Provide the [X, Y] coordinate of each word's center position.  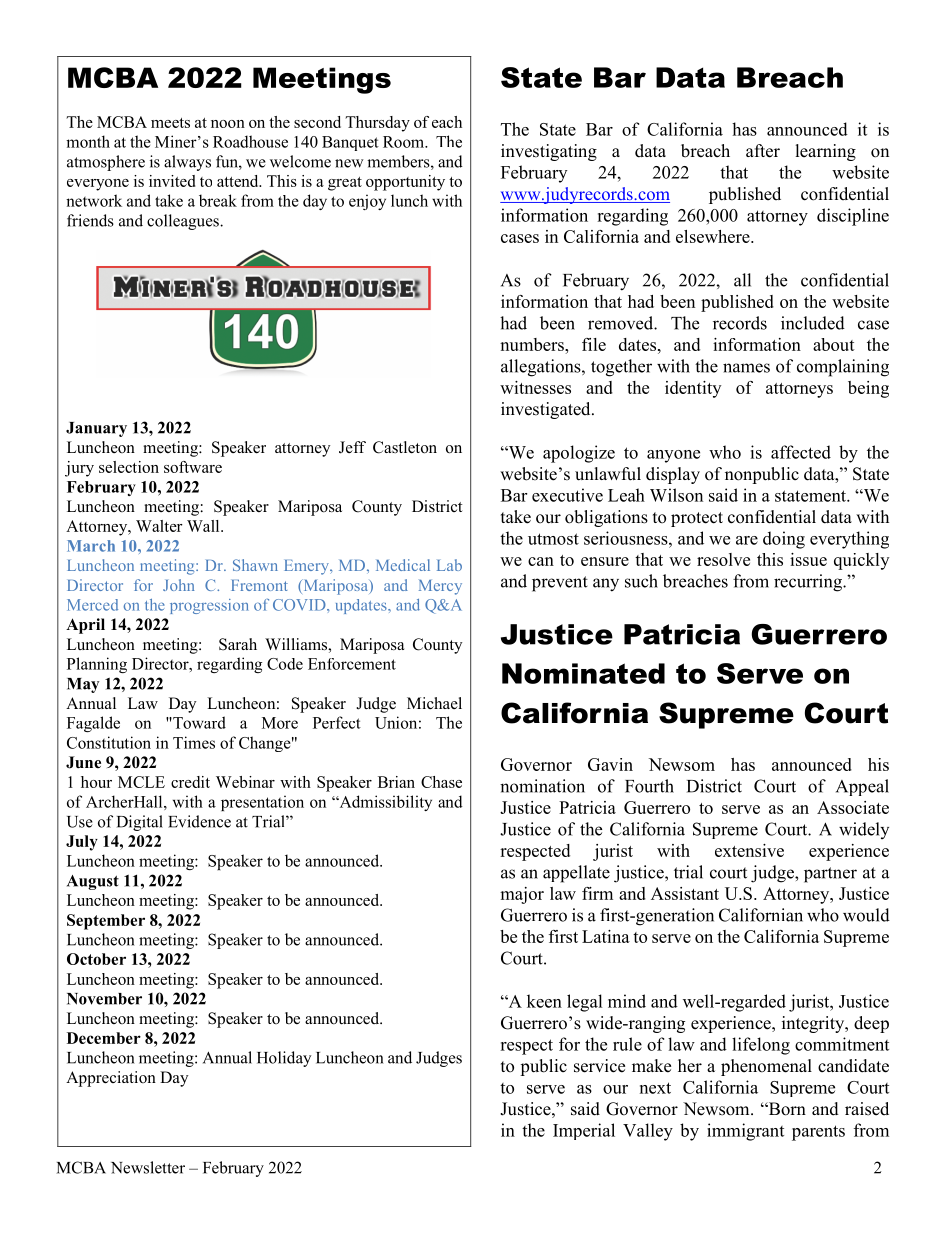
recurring [809, 583]
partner [830, 875]
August [93, 882]
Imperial [584, 1131]
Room [405, 142]
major [522, 895]
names [746, 368]
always [187, 163]
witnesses [535, 387]
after [763, 151]
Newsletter [148, 1167]
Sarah [238, 644]
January [96, 429]
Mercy [440, 587]
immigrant [745, 1132]
